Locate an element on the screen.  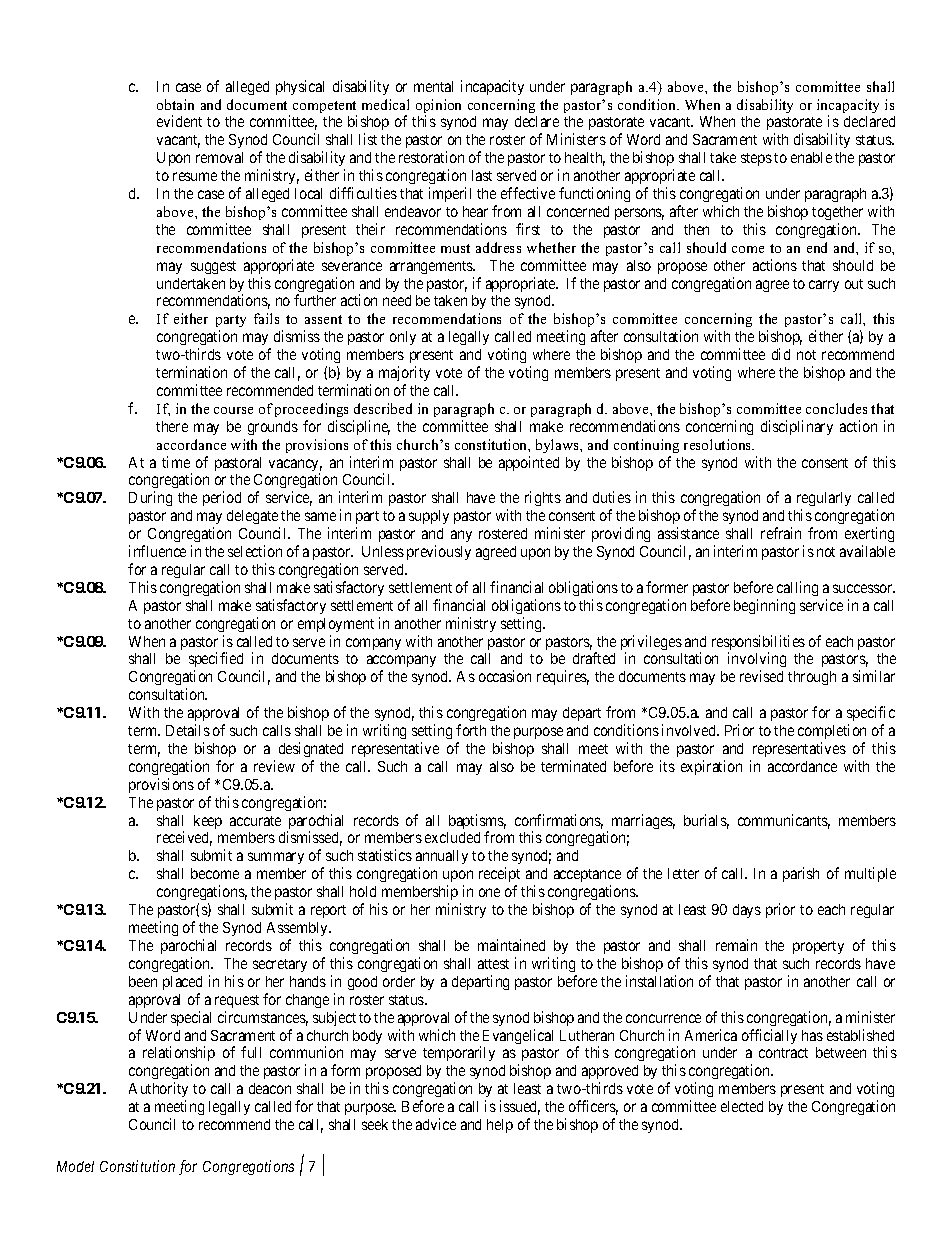
only is located at coordinates (403, 338).
